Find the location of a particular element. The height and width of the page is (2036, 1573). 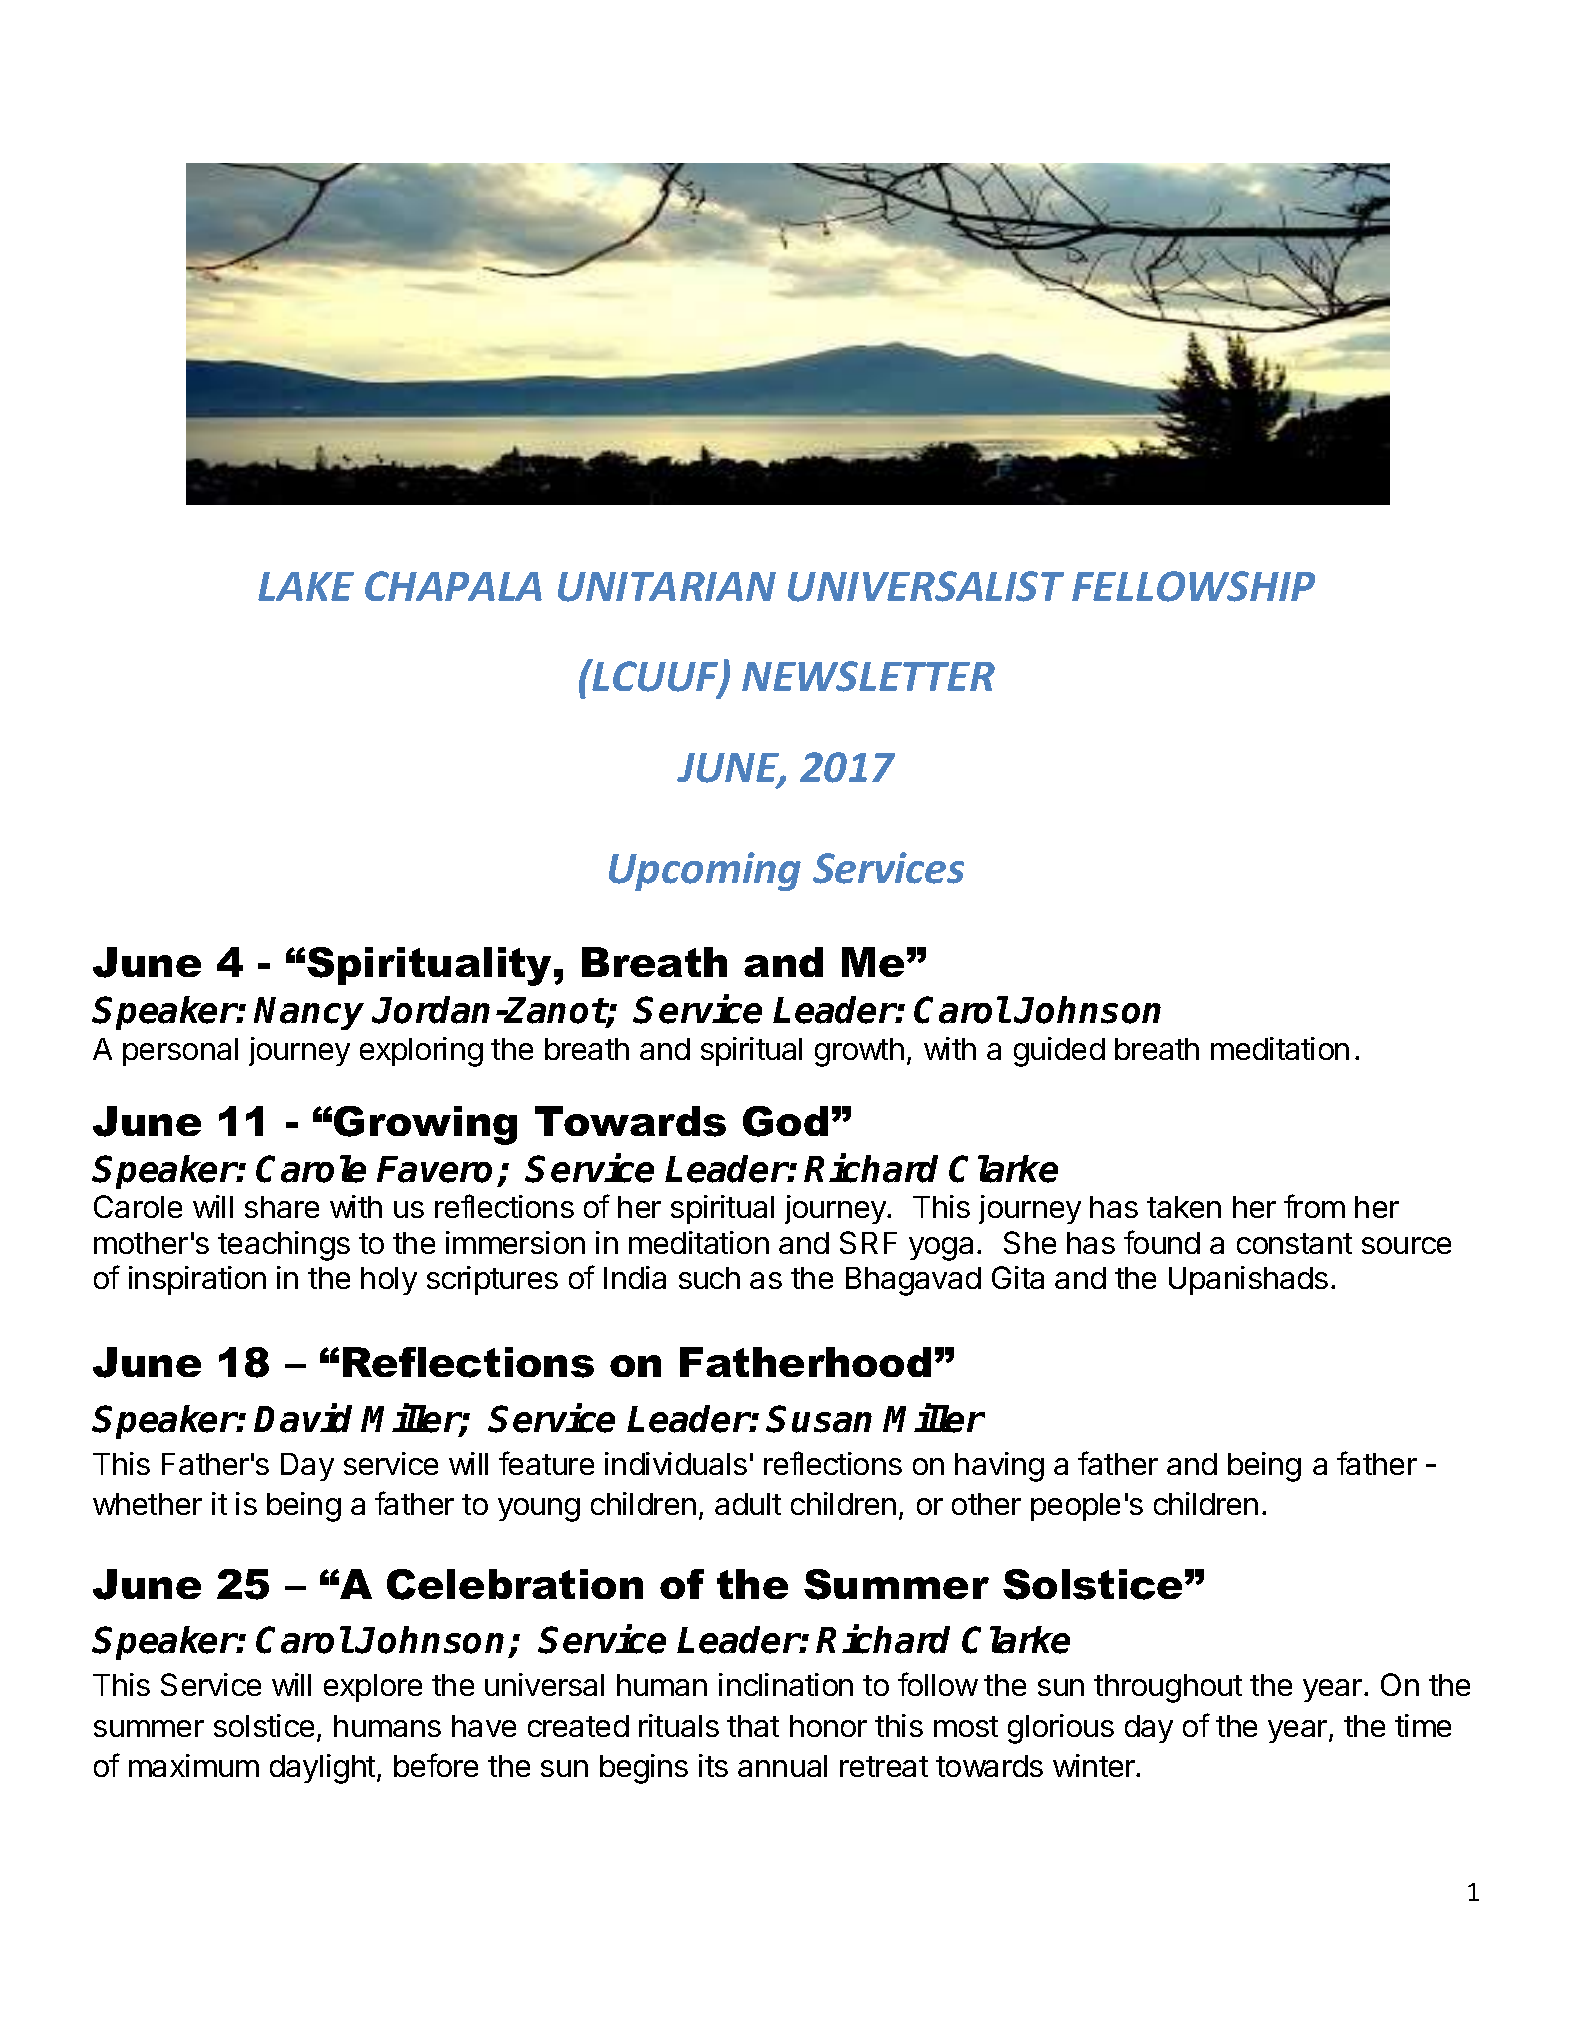

FELLOWSHIP is located at coordinates (1193, 586).
